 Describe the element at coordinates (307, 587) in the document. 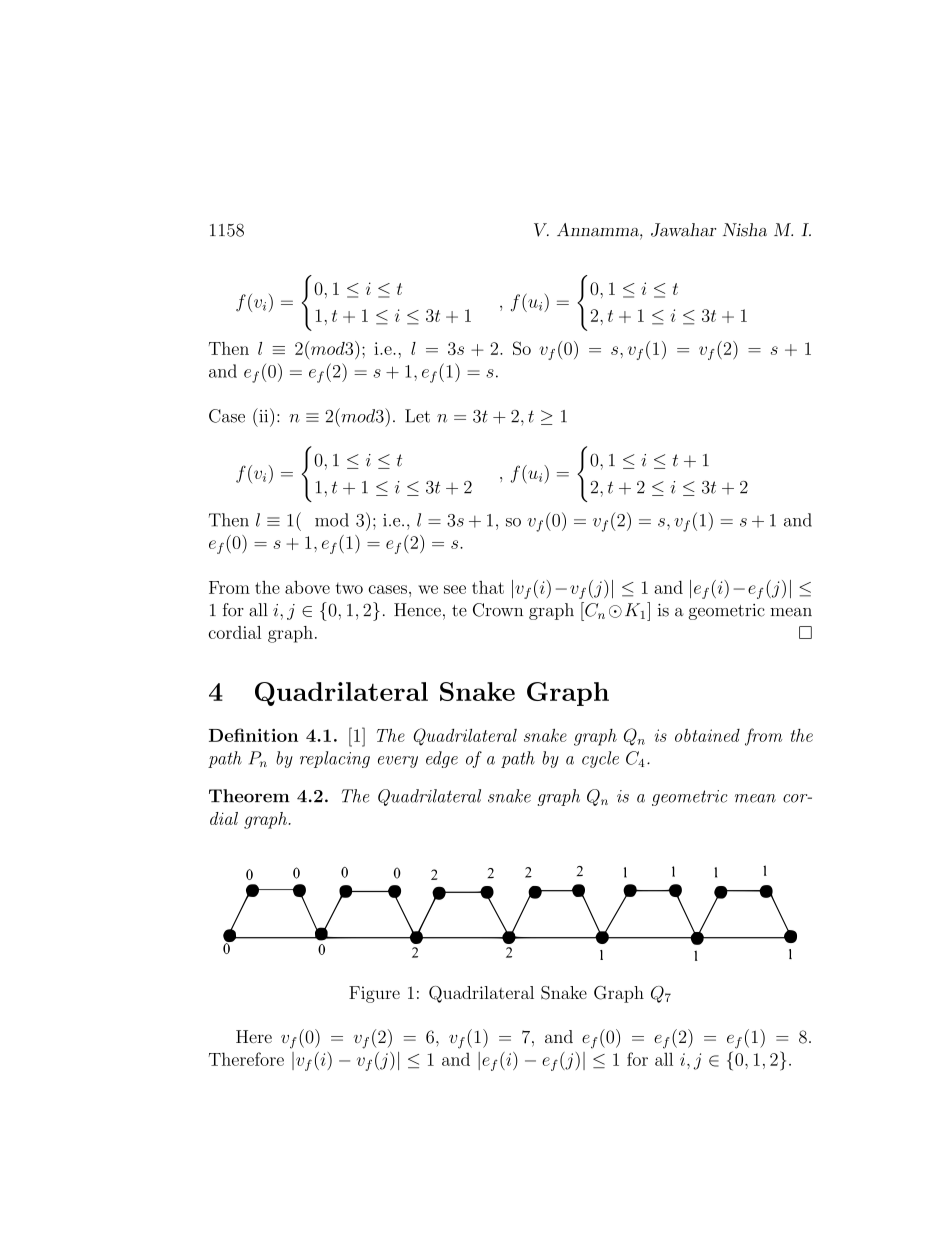

I see `above` at that location.
